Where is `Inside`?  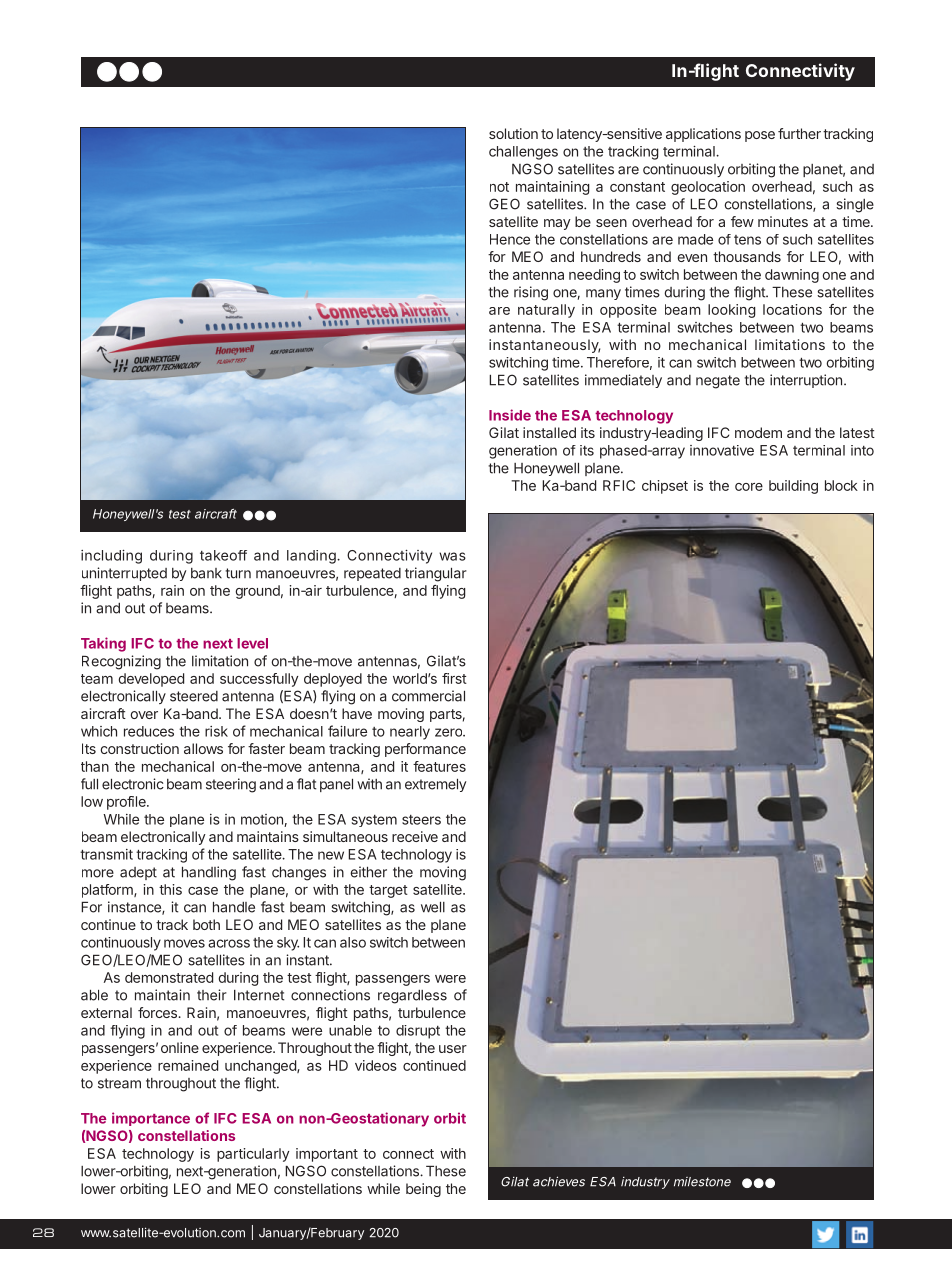
Inside is located at coordinates (510, 415).
